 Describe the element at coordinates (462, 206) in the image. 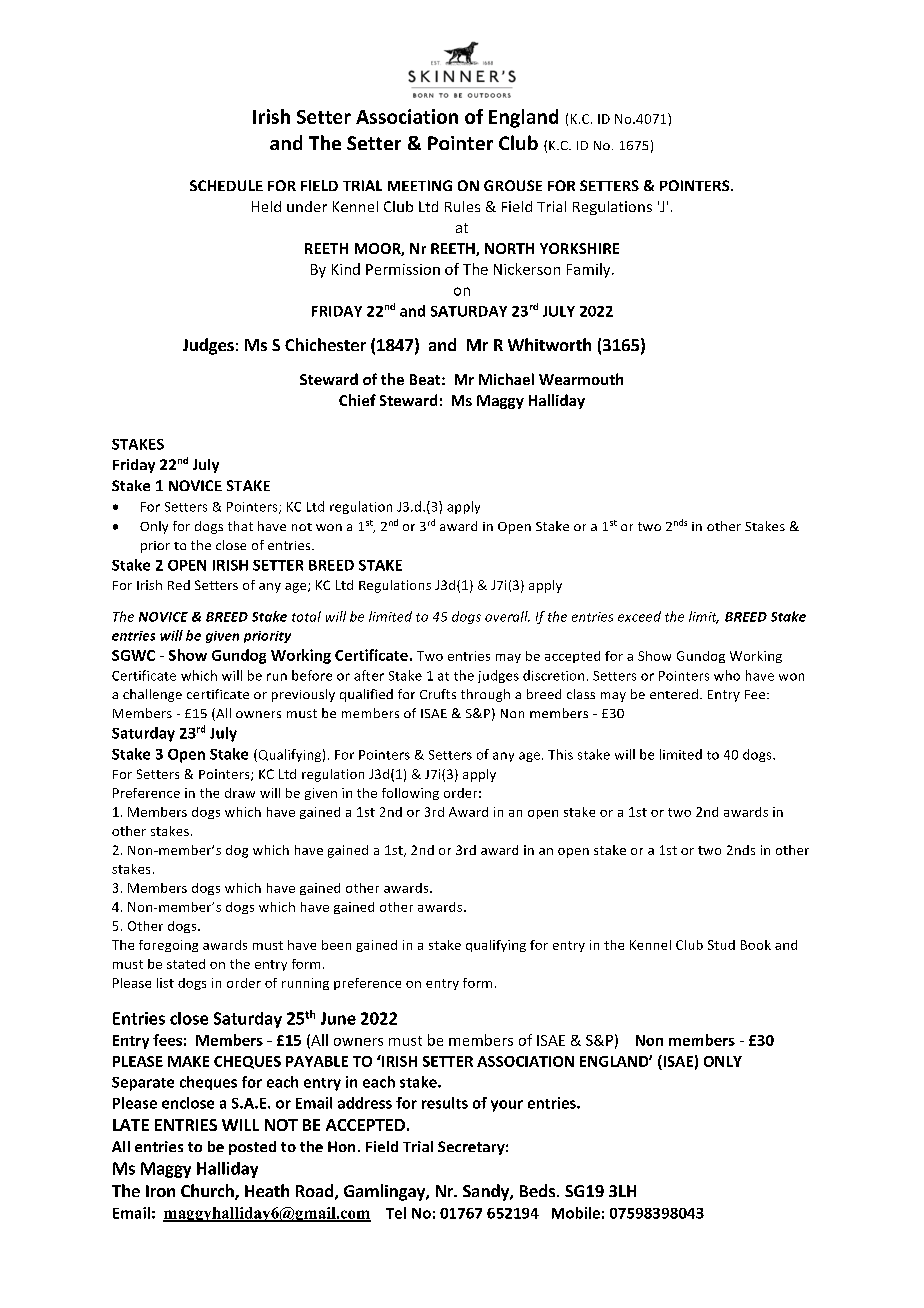

I see `Rules` at that location.
